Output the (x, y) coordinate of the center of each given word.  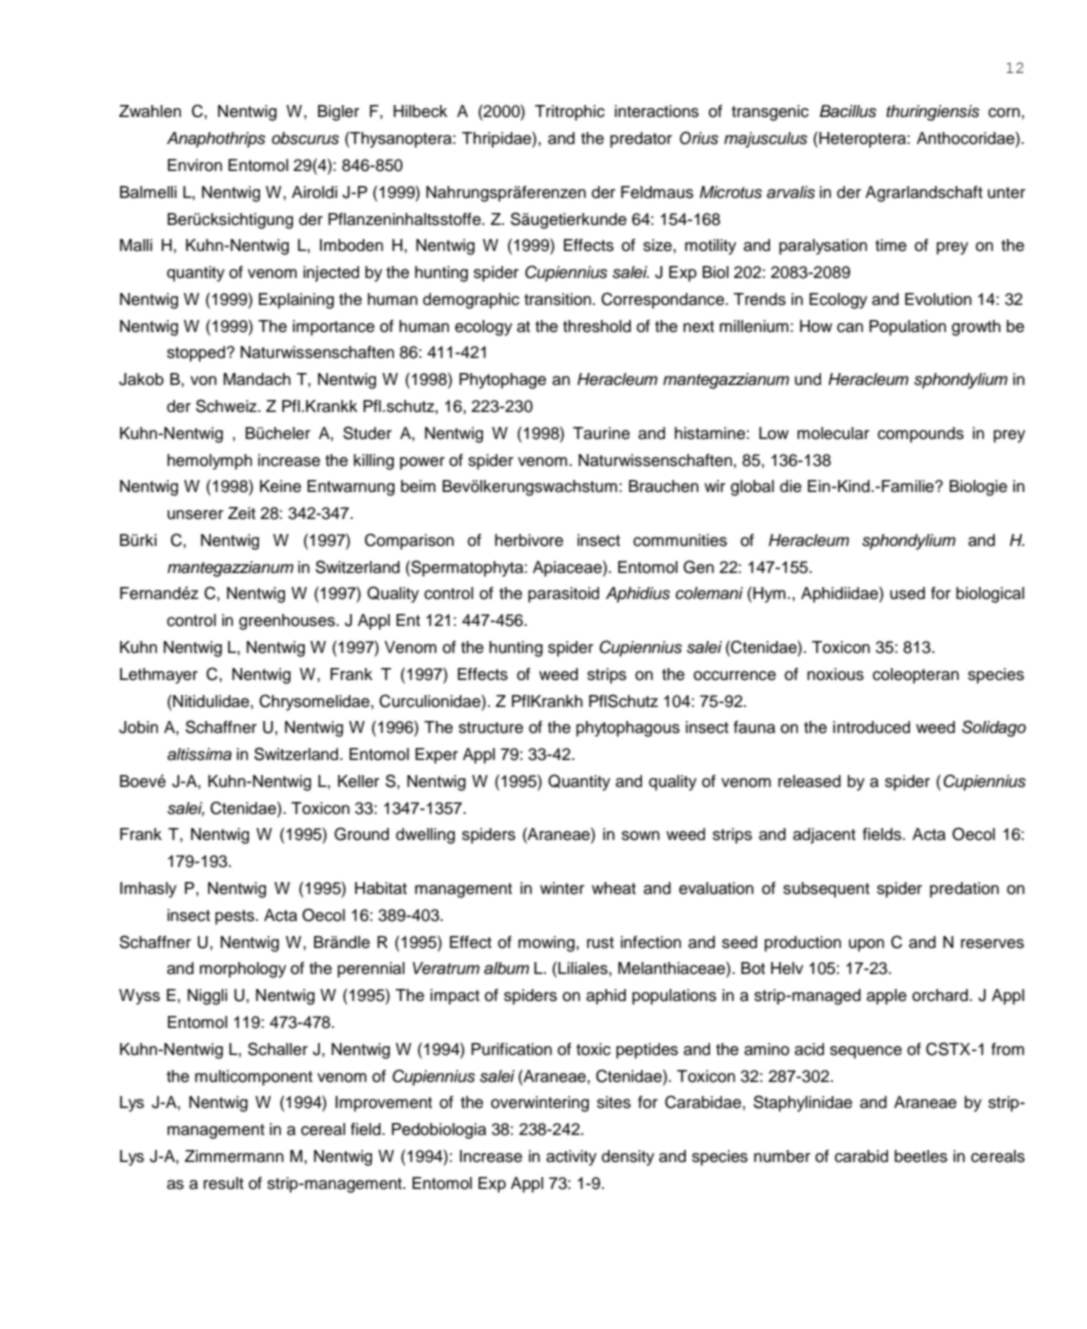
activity (571, 1158)
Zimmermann (234, 1156)
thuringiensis (933, 113)
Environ (195, 165)
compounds (921, 435)
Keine (280, 486)
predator (641, 140)
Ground (361, 834)
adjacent (824, 836)
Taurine (601, 433)
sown (641, 836)
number (782, 1156)
